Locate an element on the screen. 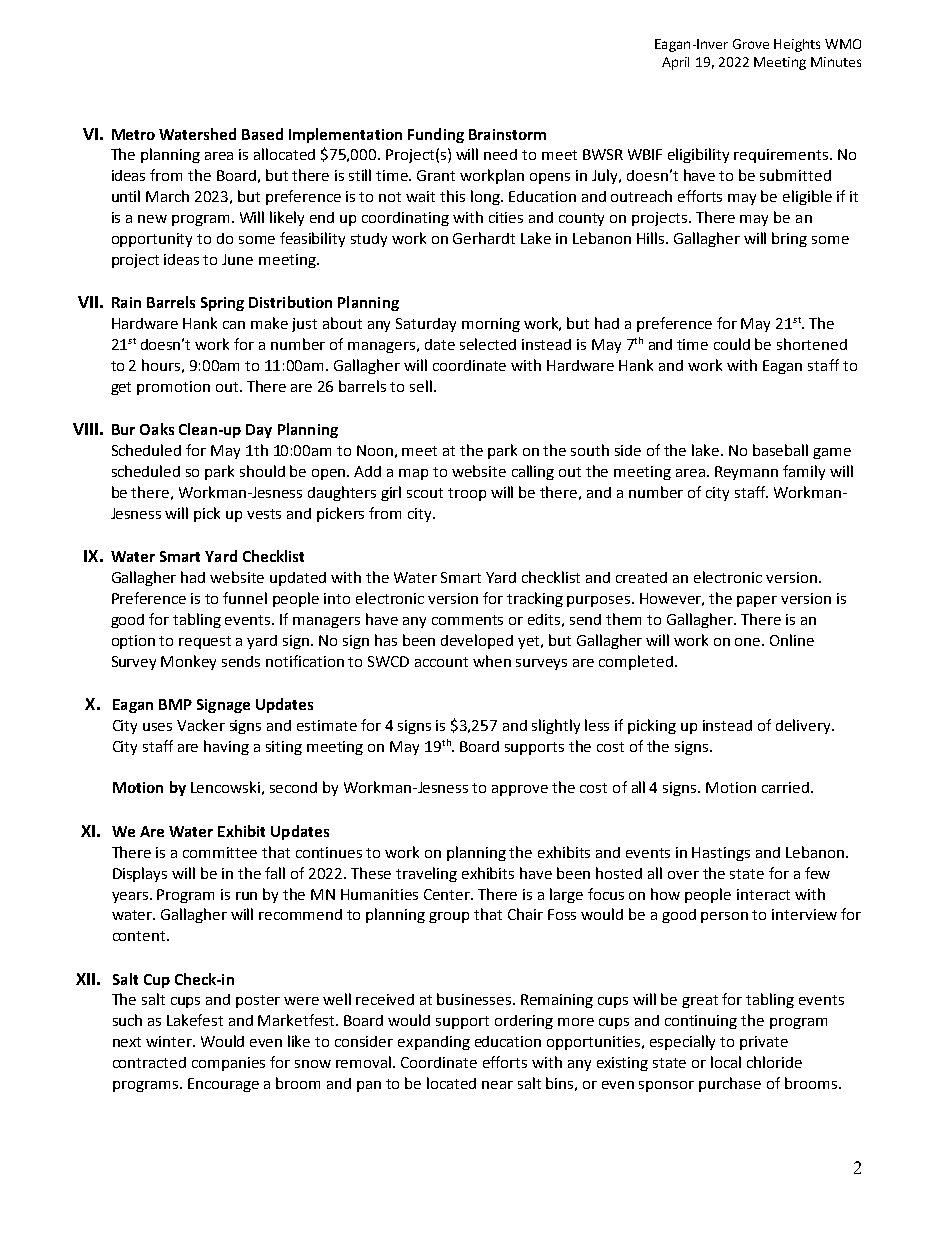  approve is located at coordinates (520, 790).
